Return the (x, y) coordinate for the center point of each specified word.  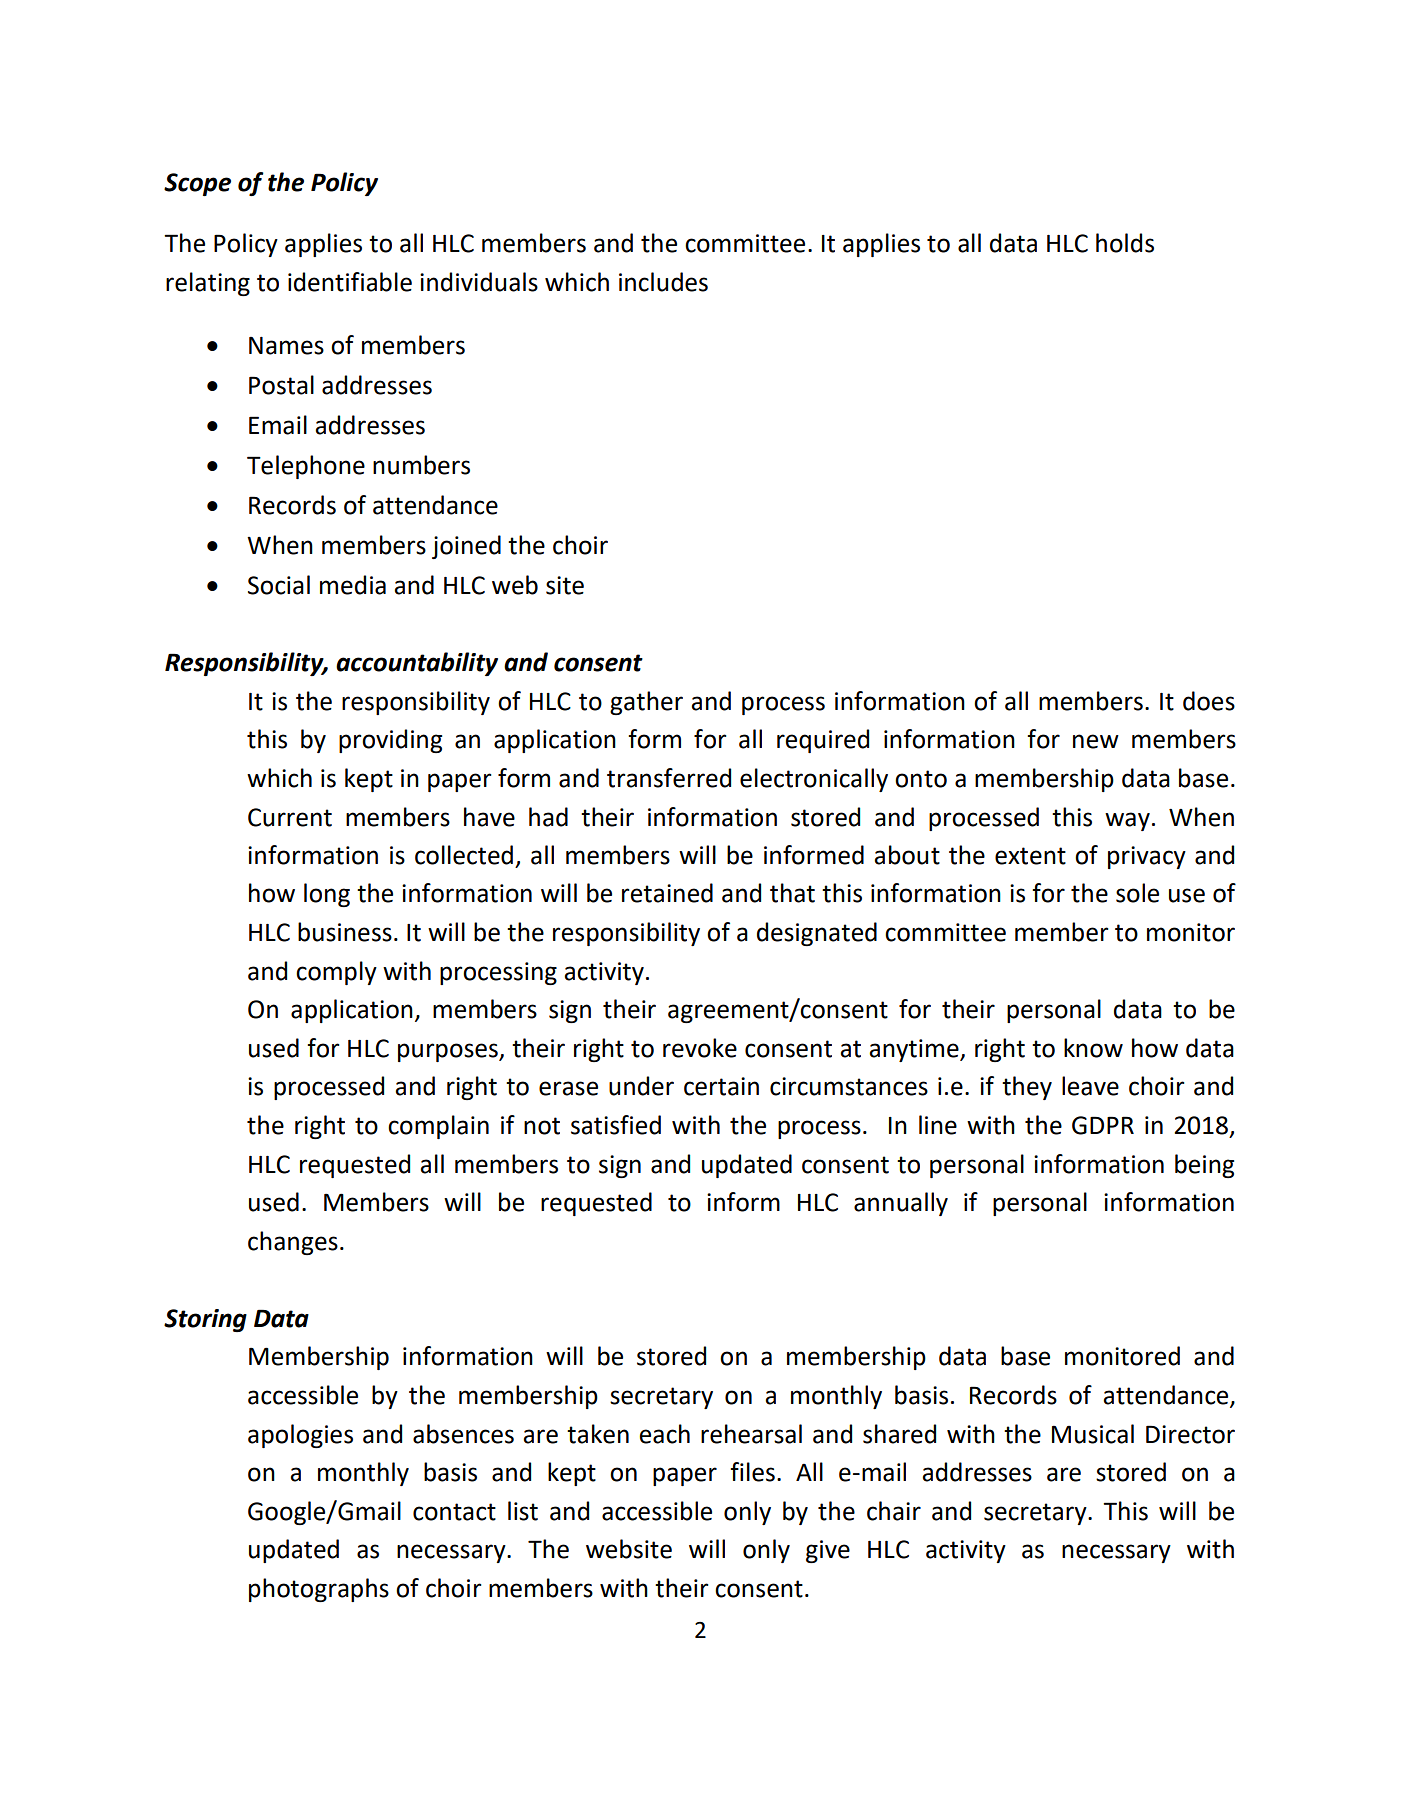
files (752, 1472)
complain (438, 1127)
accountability (417, 664)
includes (663, 282)
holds (1125, 243)
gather (646, 703)
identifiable (350, 282)
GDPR (1103, 1125)
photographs (319, 1590)
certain (721, 1086)
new (1096, 741)
